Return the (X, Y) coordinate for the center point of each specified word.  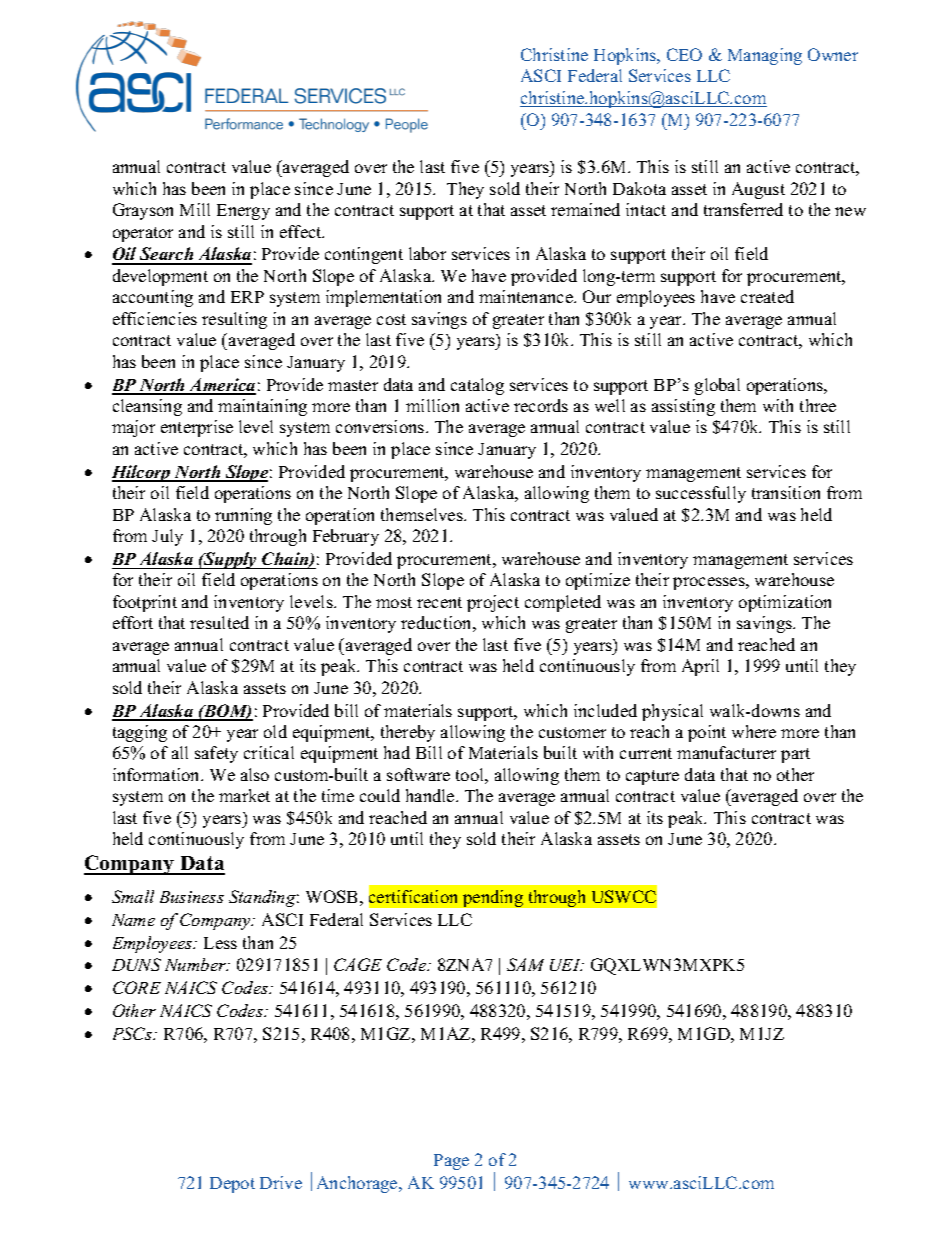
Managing (765, 56)
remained (585, 209)
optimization (785, 603)
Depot (232, 1185)
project (493, 603)
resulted (219, 622)
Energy (243, 212)
